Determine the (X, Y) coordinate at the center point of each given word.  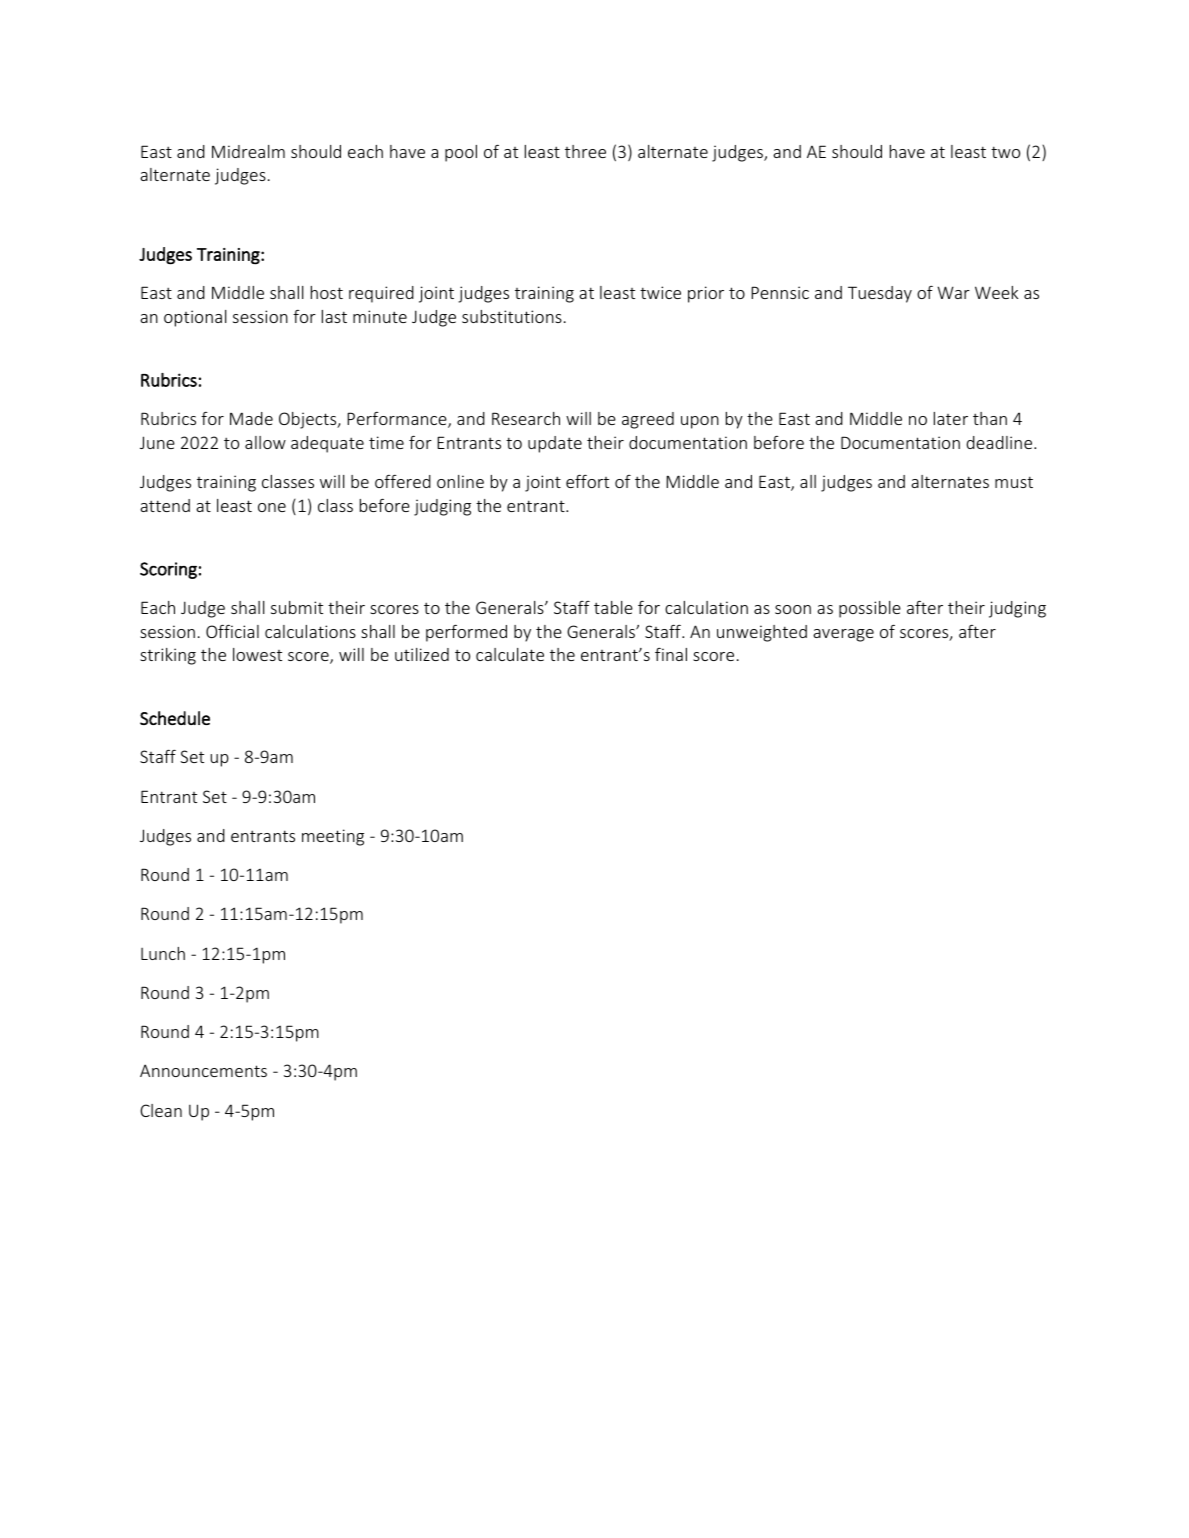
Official (232, 631)
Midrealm (248, 151)
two (1005, 152)
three (585, 151)
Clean (161, 1110)
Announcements (203, 1070)
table (613, 607)
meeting (333, 837)
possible (870, 609)
